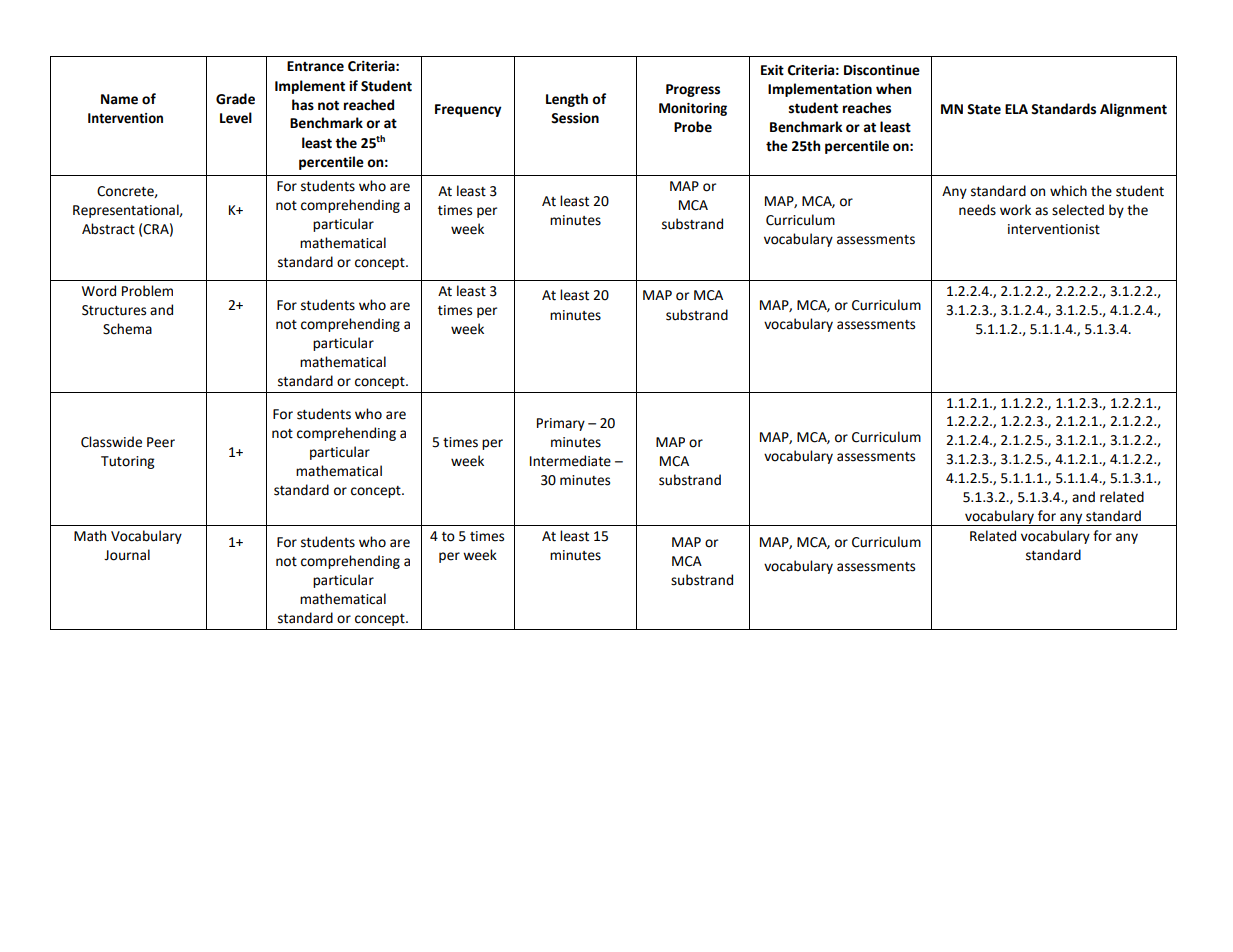 This document has height=952, width=1233. Describe the element at coordinates (147, 291) in the document. I see `Problem` at that location.
